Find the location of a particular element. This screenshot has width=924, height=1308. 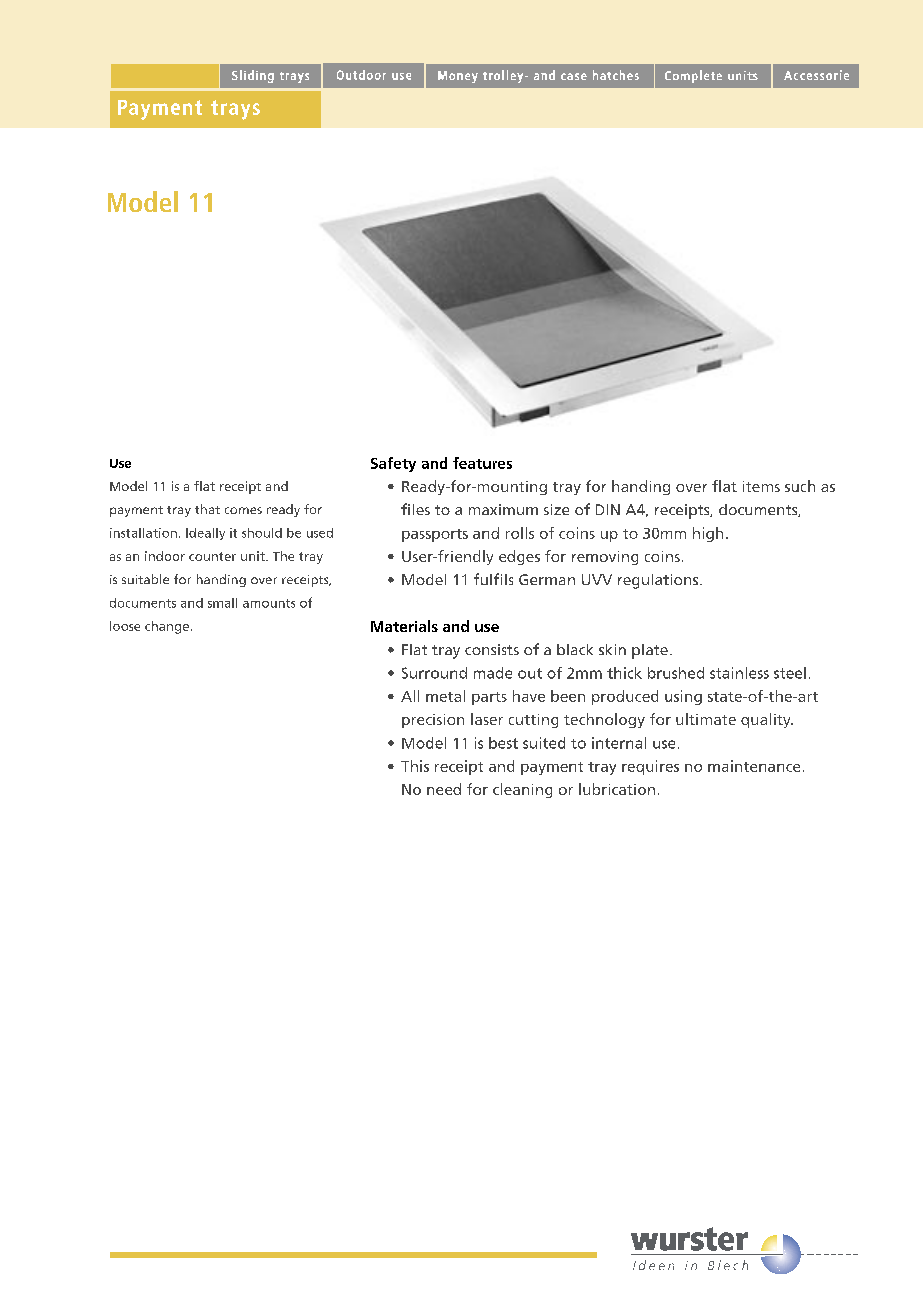

laser is located at coordinates (487, 719).
